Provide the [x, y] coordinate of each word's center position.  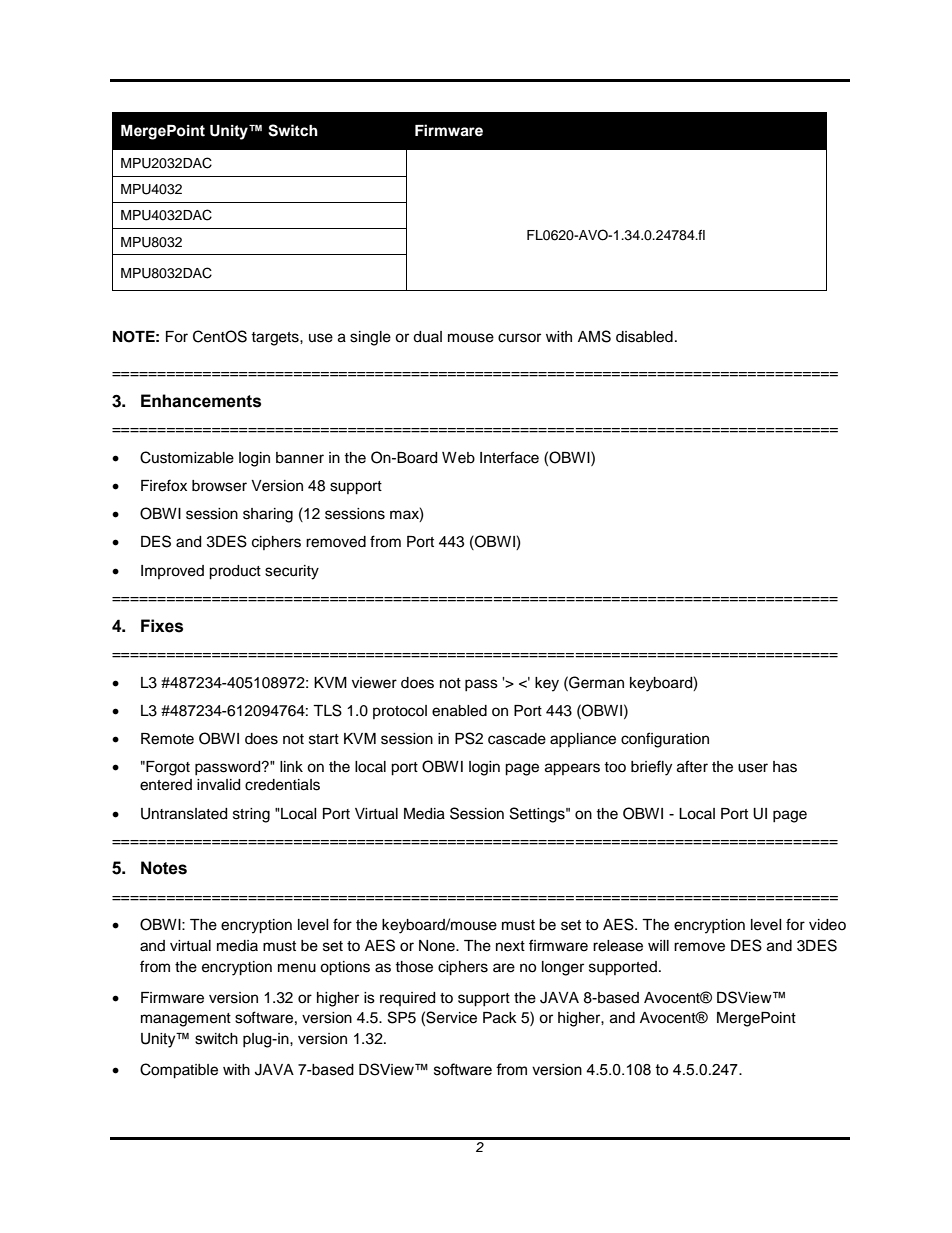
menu [297, 968]
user [753, 768]
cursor [519, 338]
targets [276, 339]
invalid [218, 785]
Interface [509, 457]
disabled [644, 337]
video [827, 925]
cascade [517, 739]
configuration [665, 740]
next [510, 946]
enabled [459, 711]
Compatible [179, 1071]
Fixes [162, 626]
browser [219, 486]
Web [458, 458]
